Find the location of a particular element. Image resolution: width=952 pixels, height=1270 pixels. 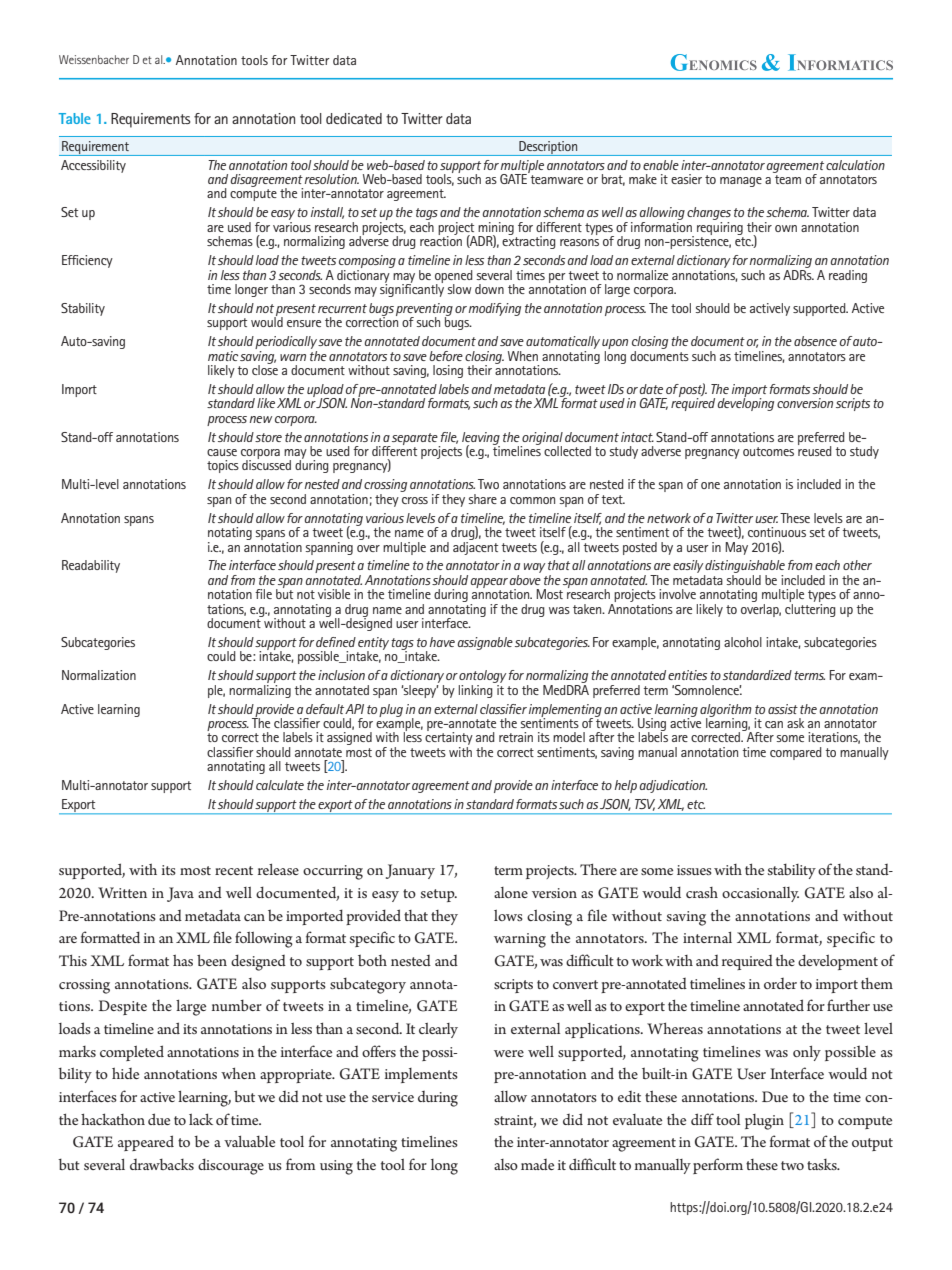

setup is located at coordinates (439, 895).
